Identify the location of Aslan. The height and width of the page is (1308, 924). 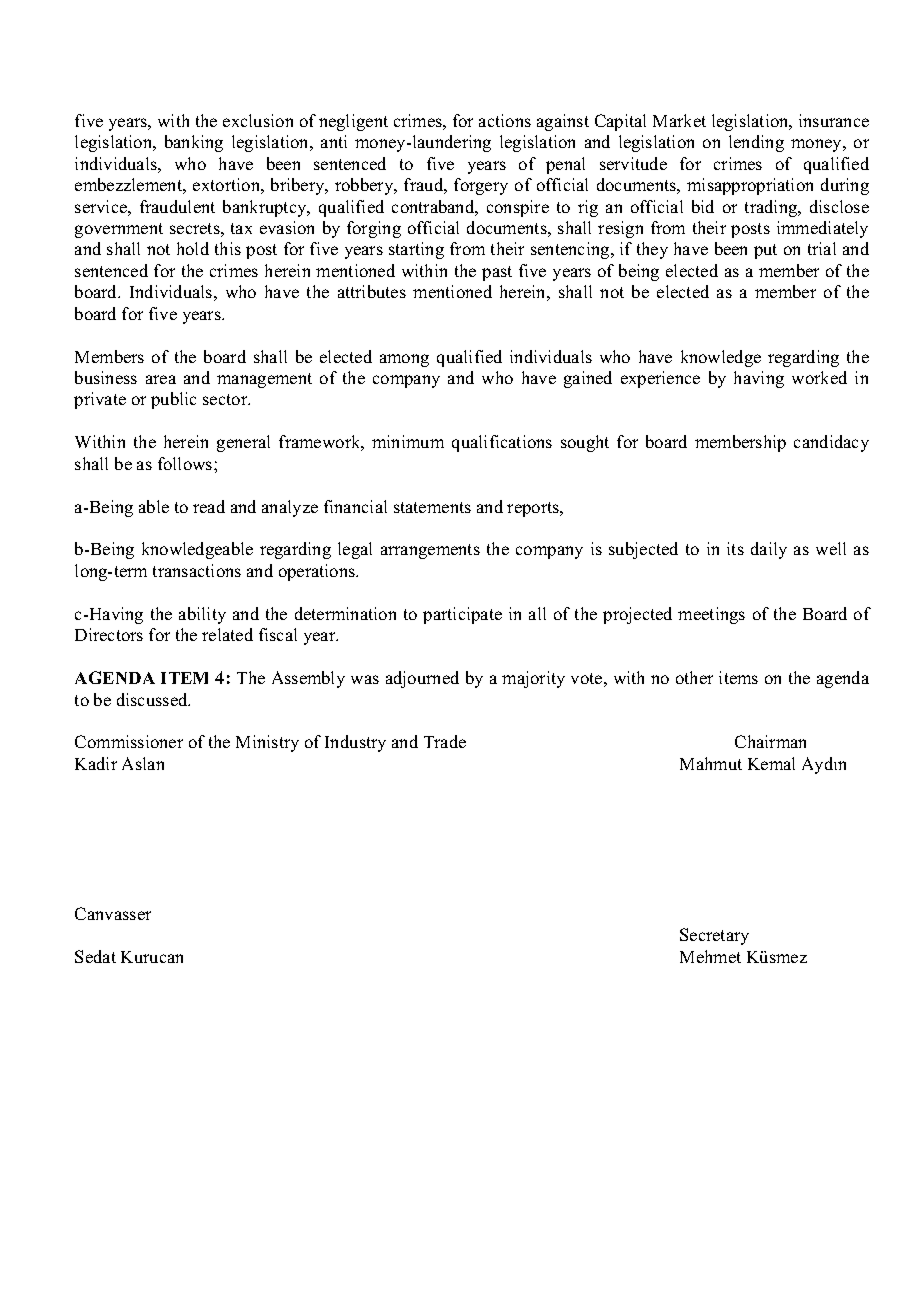
(143, 763).
